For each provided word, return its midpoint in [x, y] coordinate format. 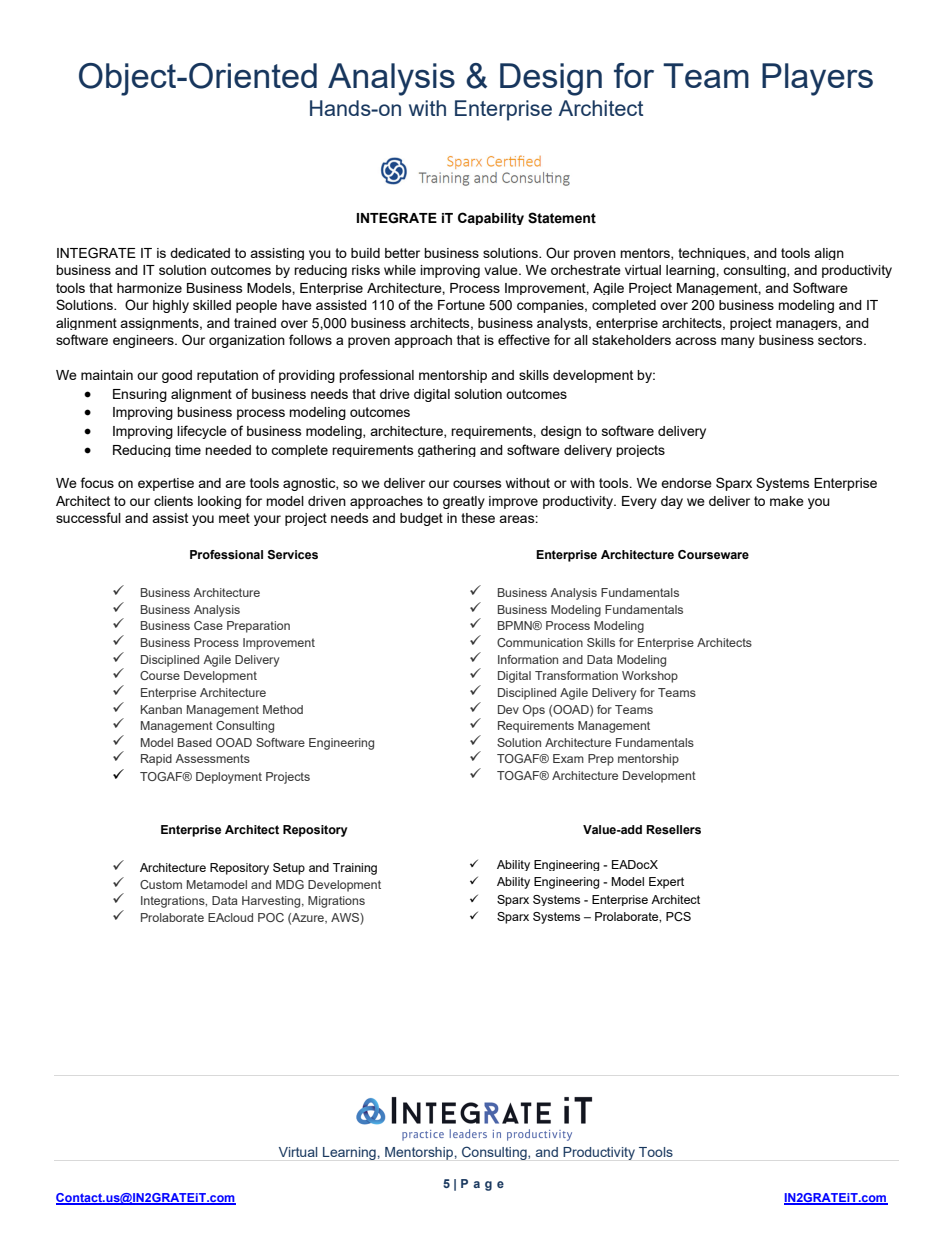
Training [355, 869]
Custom [161, 884]
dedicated [200, 253]
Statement [562, 218]
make [787, 501]
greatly [464, 502]
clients [173, 501]
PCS [678, 916]
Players [817, 79]
